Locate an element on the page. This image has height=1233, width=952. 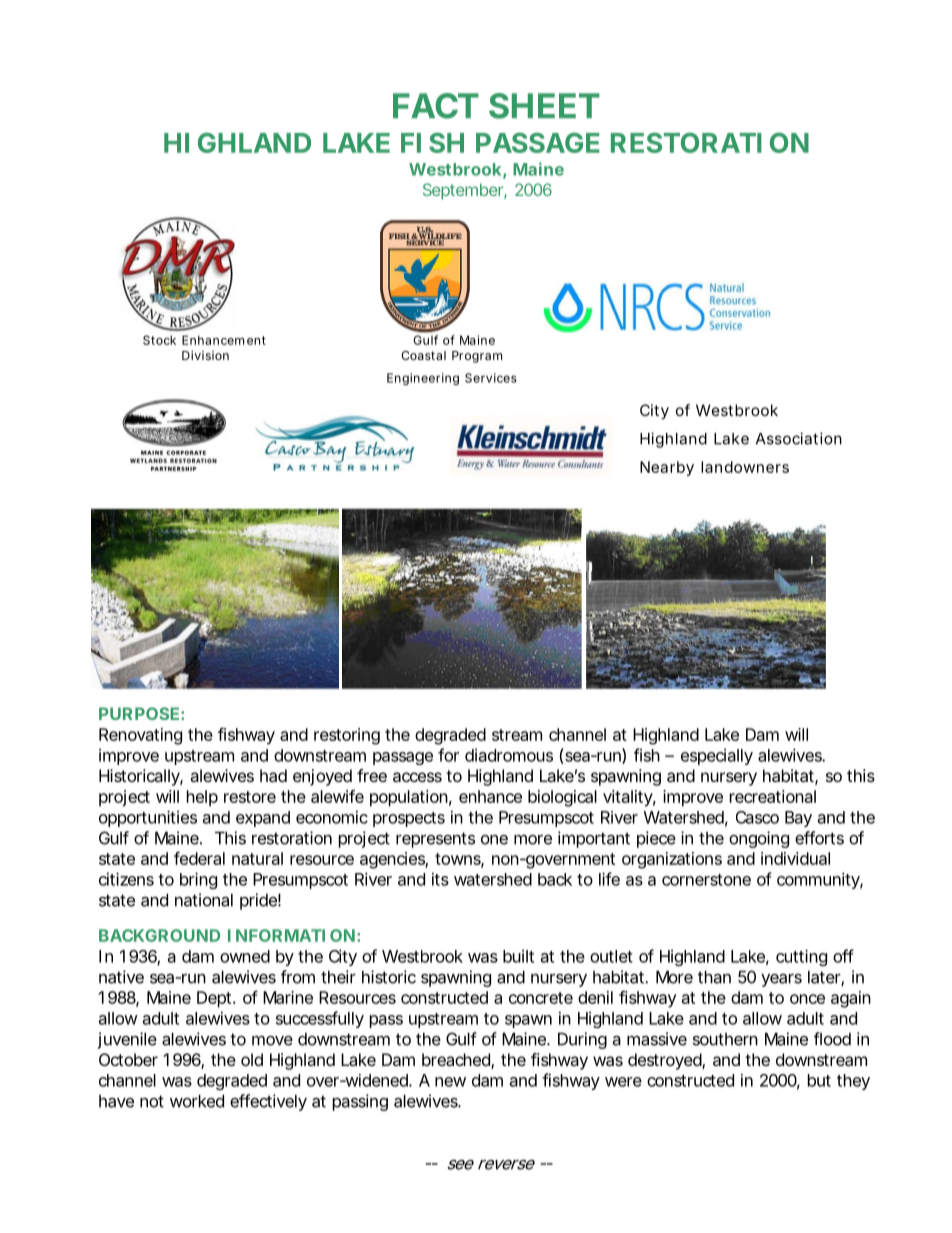
September is located at coordinates (465, 191).
